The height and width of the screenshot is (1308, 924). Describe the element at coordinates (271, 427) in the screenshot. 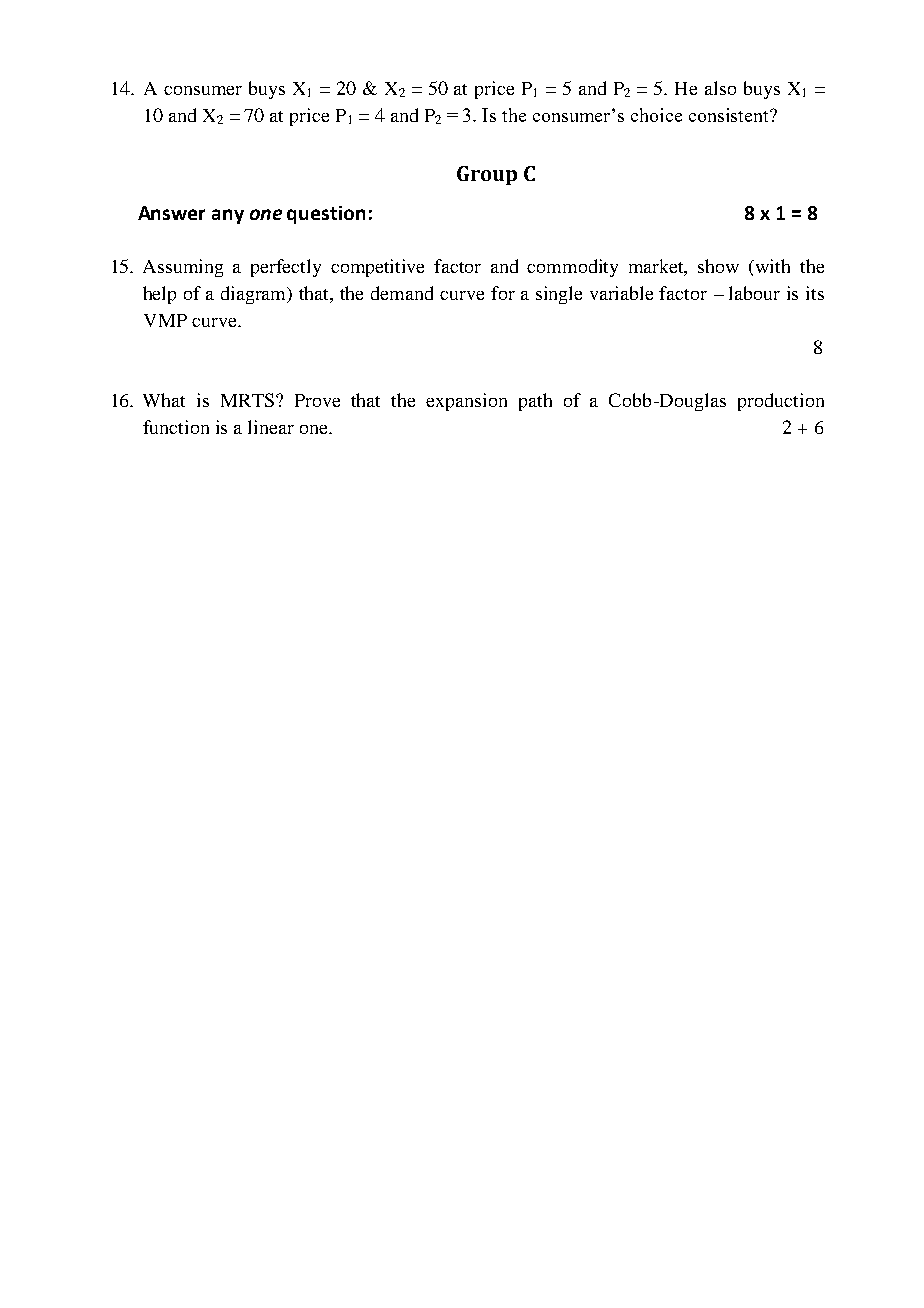

I see `linear` at that location.
